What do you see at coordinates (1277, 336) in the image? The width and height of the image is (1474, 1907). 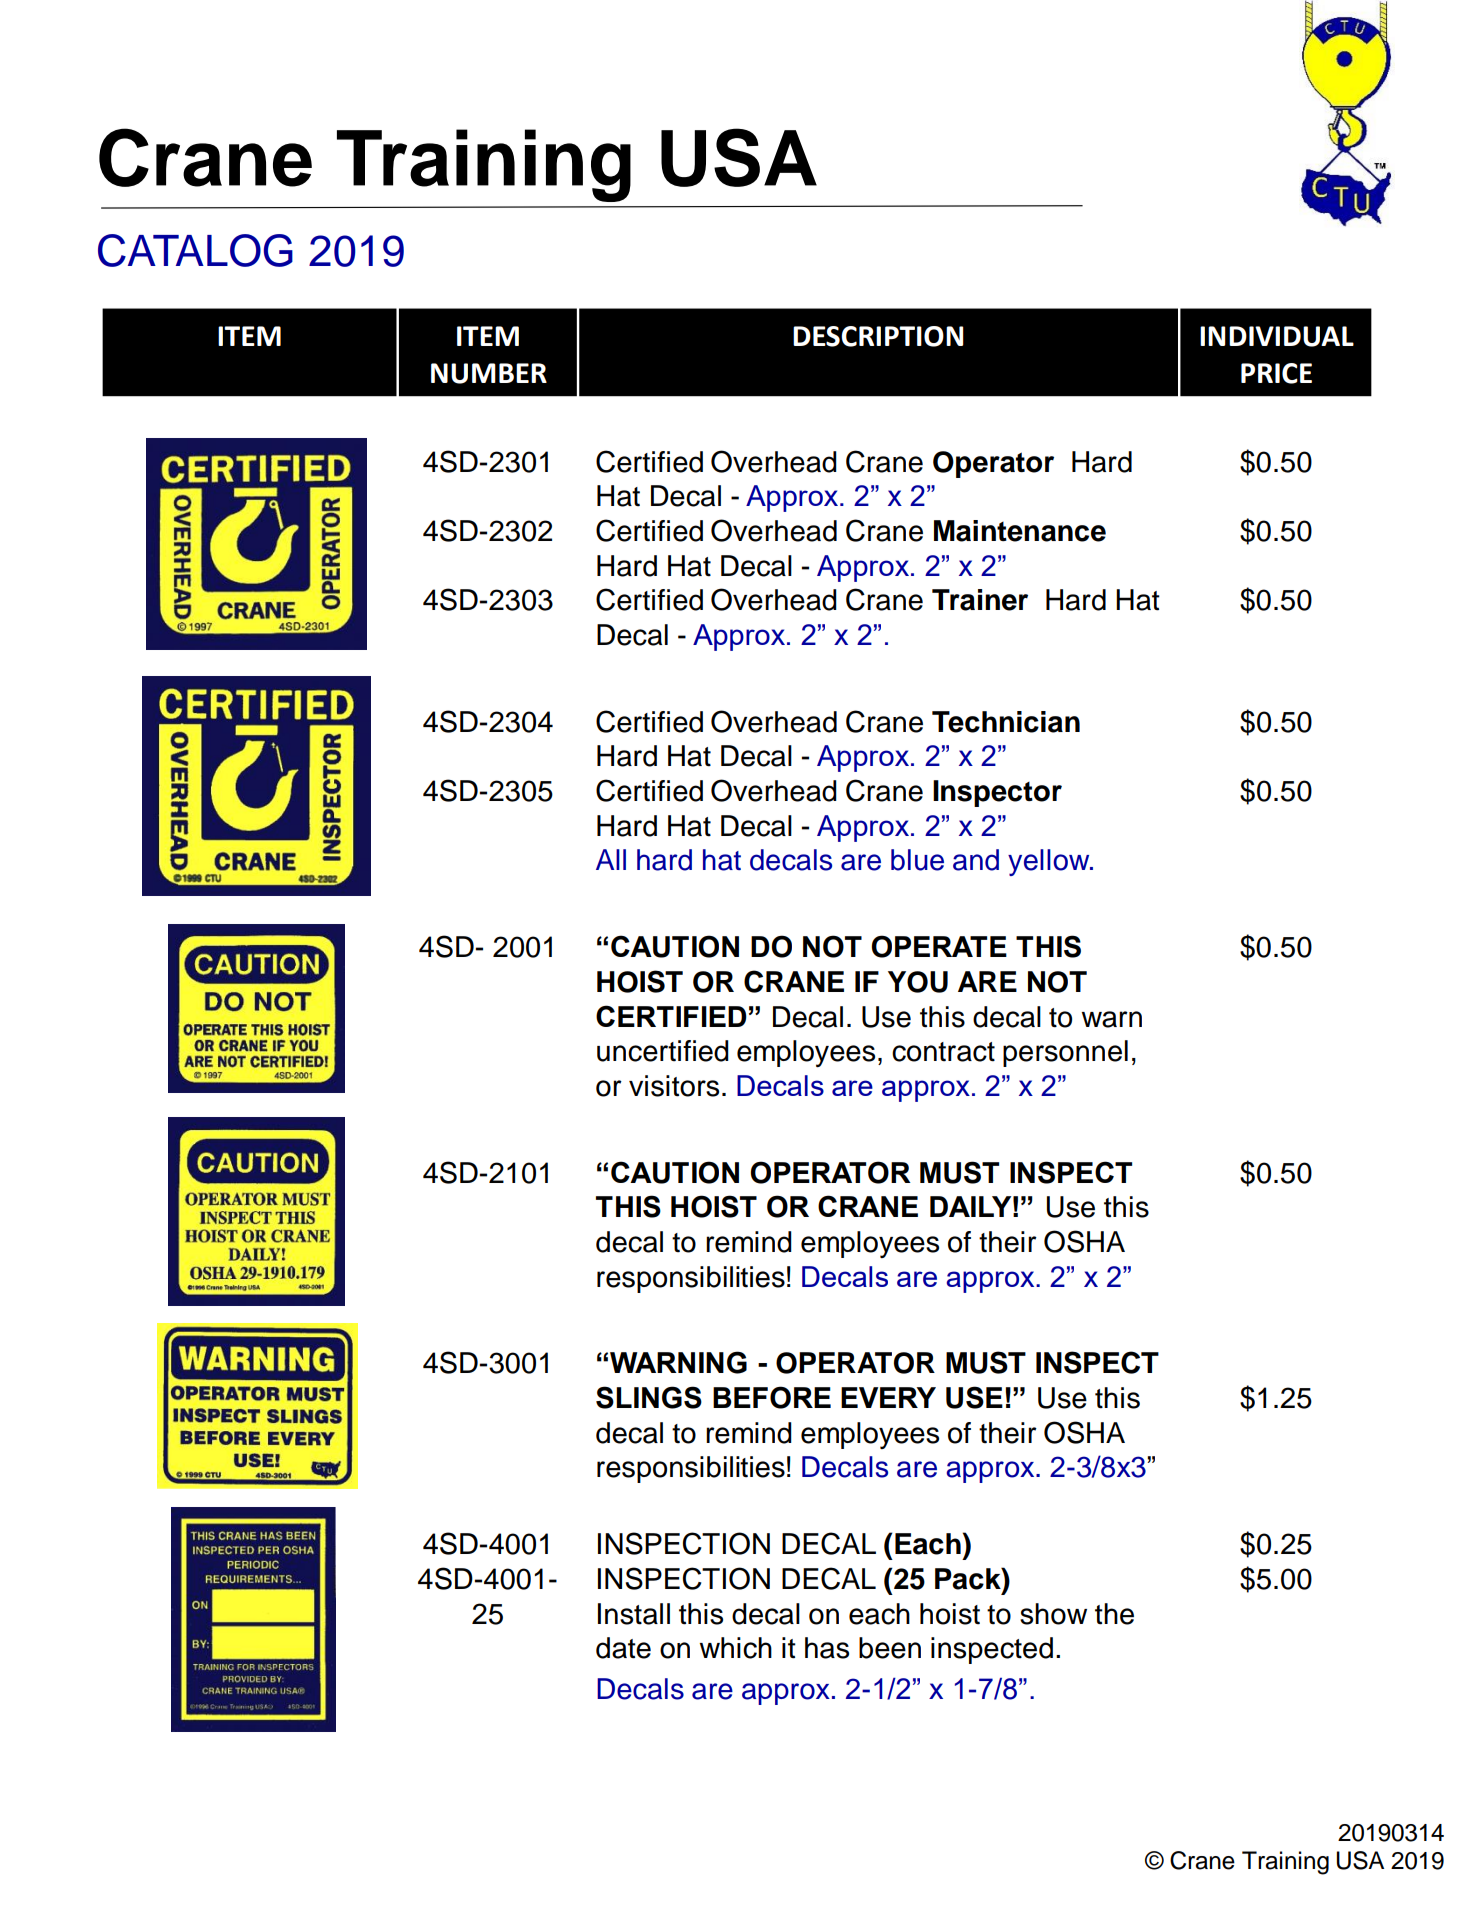 I see `INDIVIDUAL` at bounding box center [1277, 336].
